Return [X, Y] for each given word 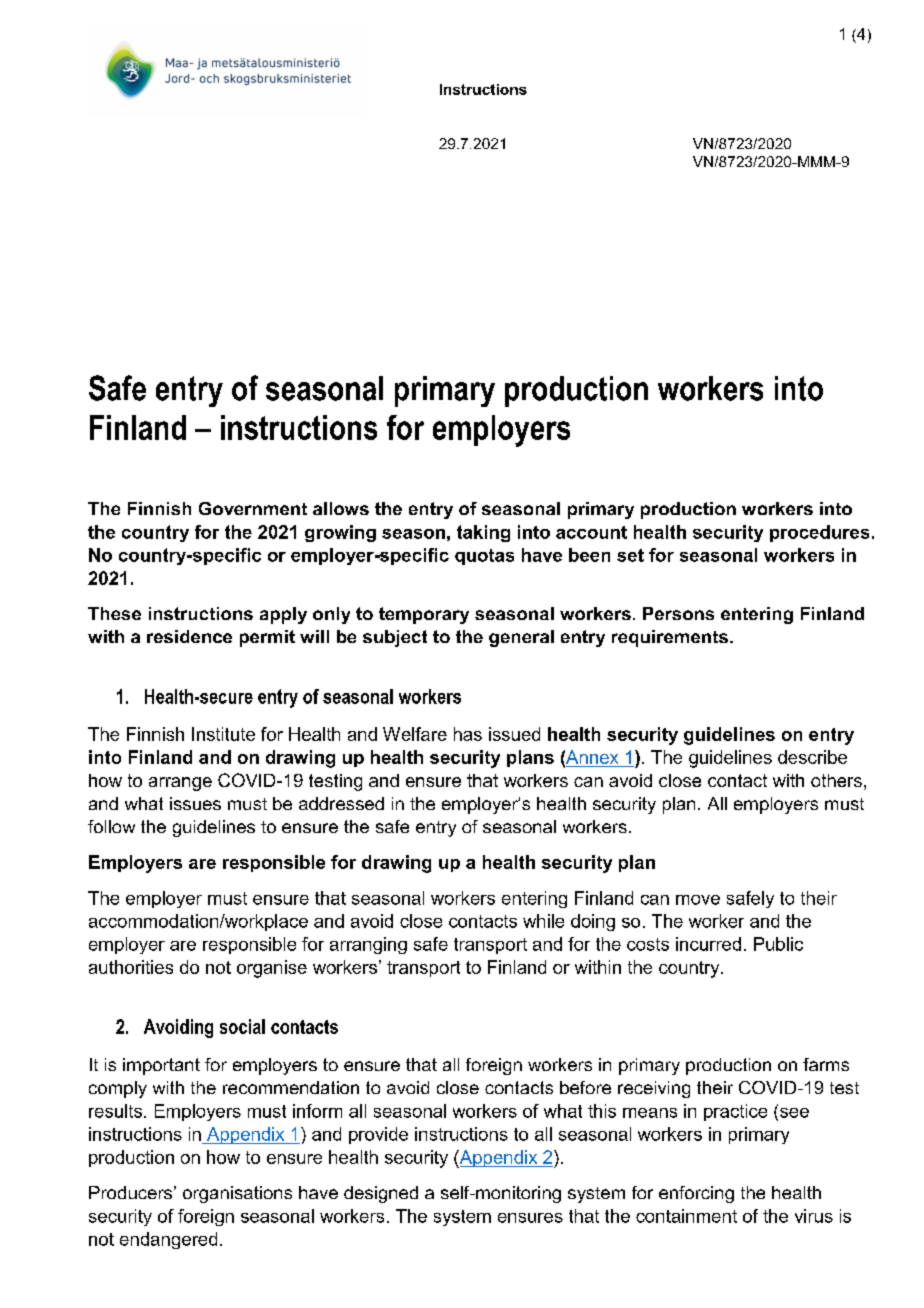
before [585, 1087]
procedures [819, 533]
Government [253, 508]
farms [826, 1064]
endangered [168, 1240]
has [468, 734]
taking [483, 533]
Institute [223, 734]
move [698, 900]
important [161, 1066]
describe [812, 757]
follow [111, 826]
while [543, 921]
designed [381, 1194]
